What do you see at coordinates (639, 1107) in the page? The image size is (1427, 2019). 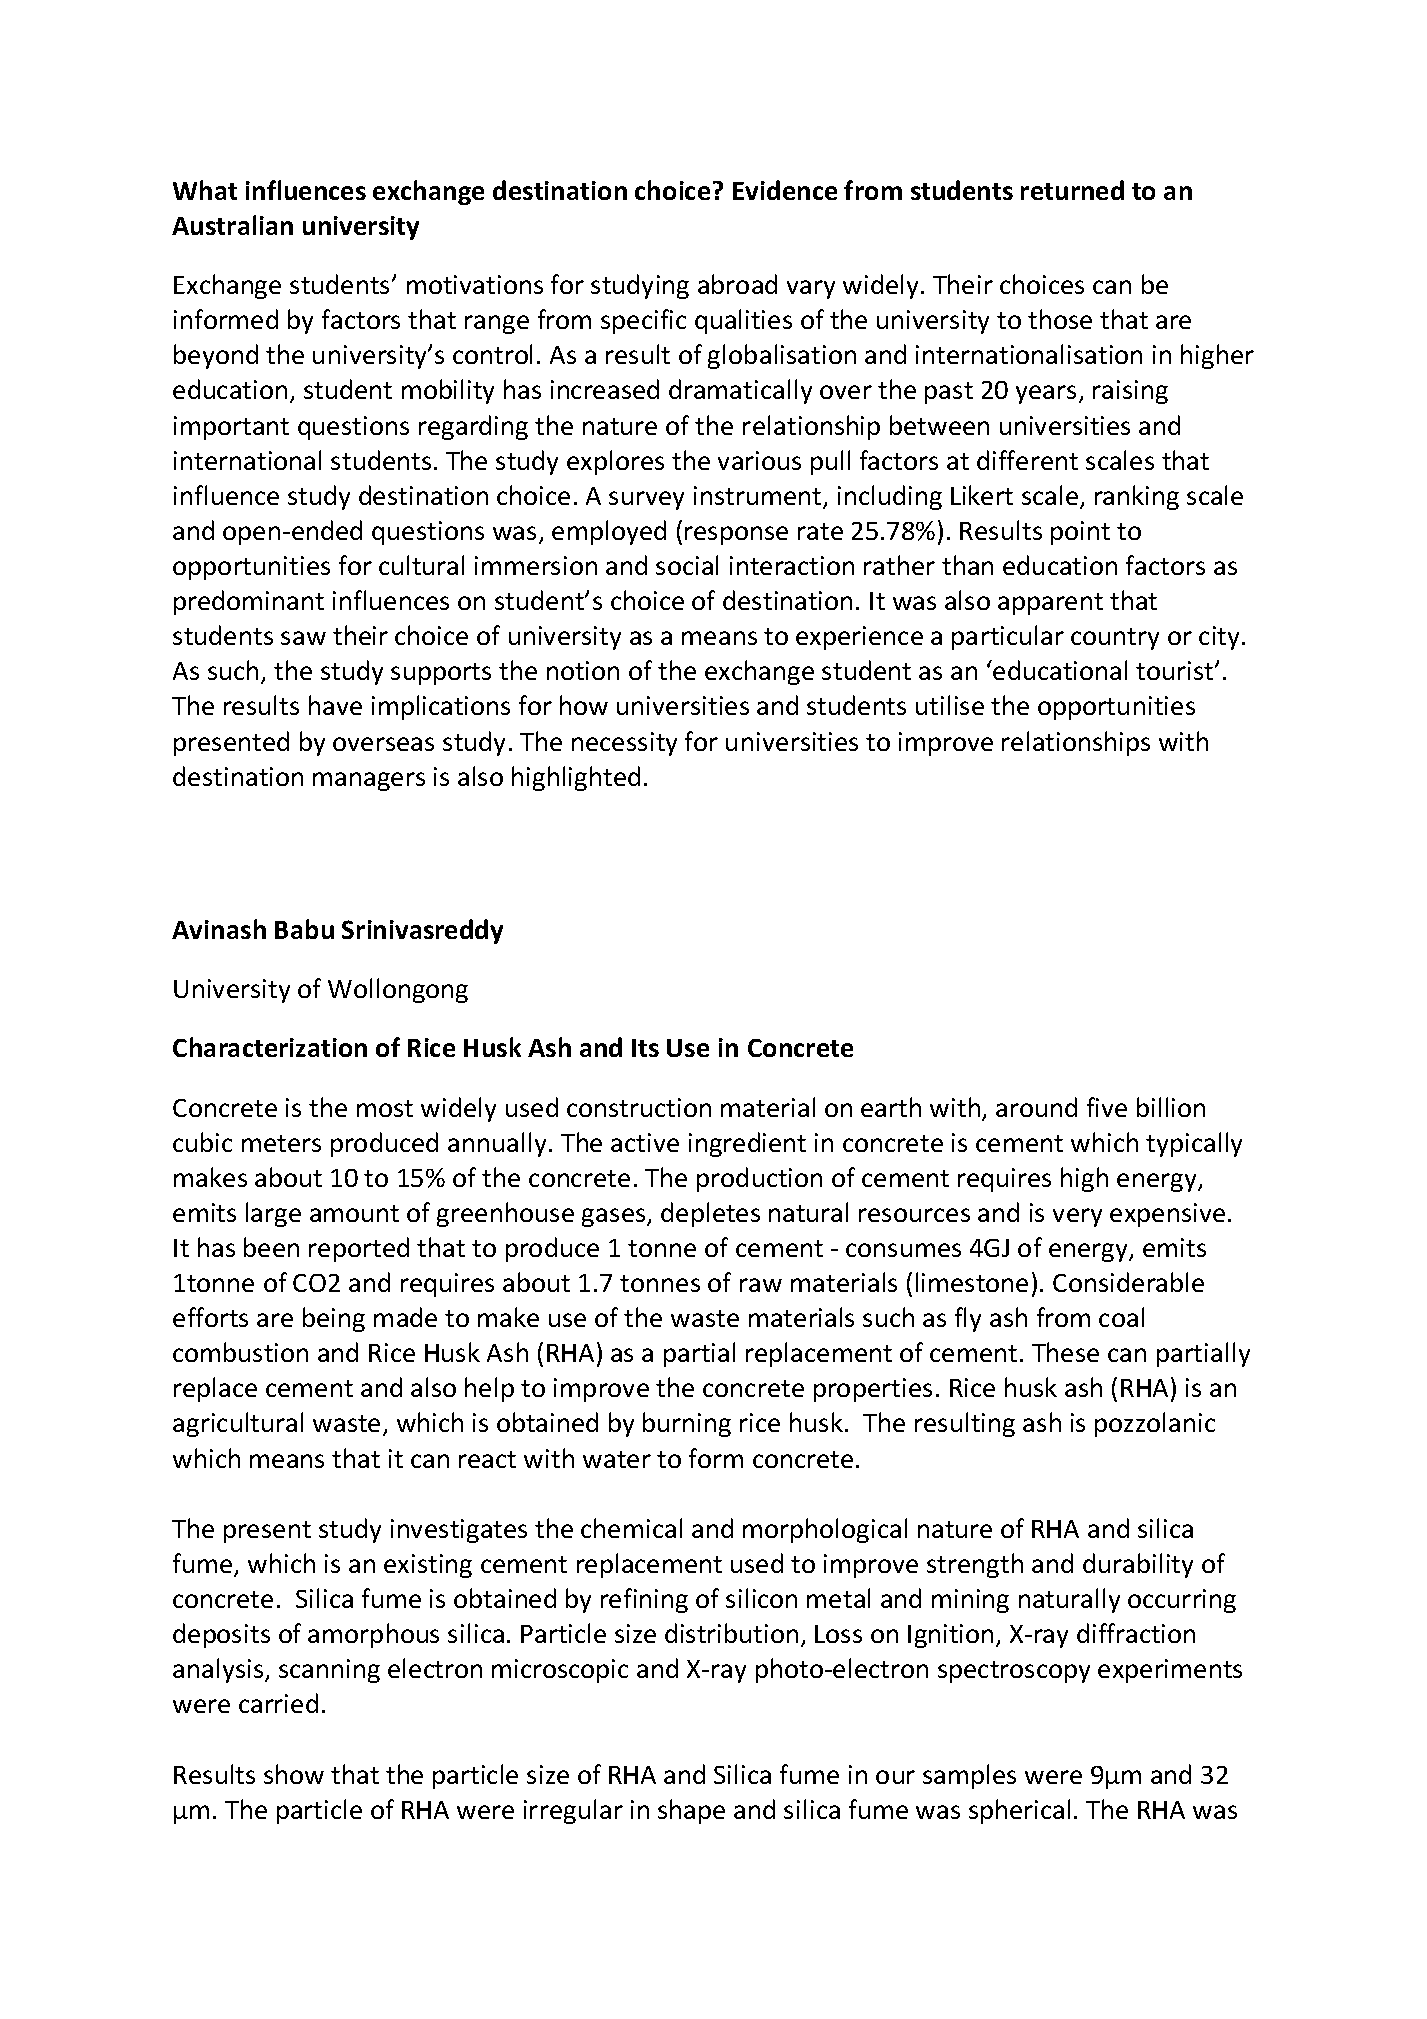 I see `construction` at bounding box center [639, 1107].
